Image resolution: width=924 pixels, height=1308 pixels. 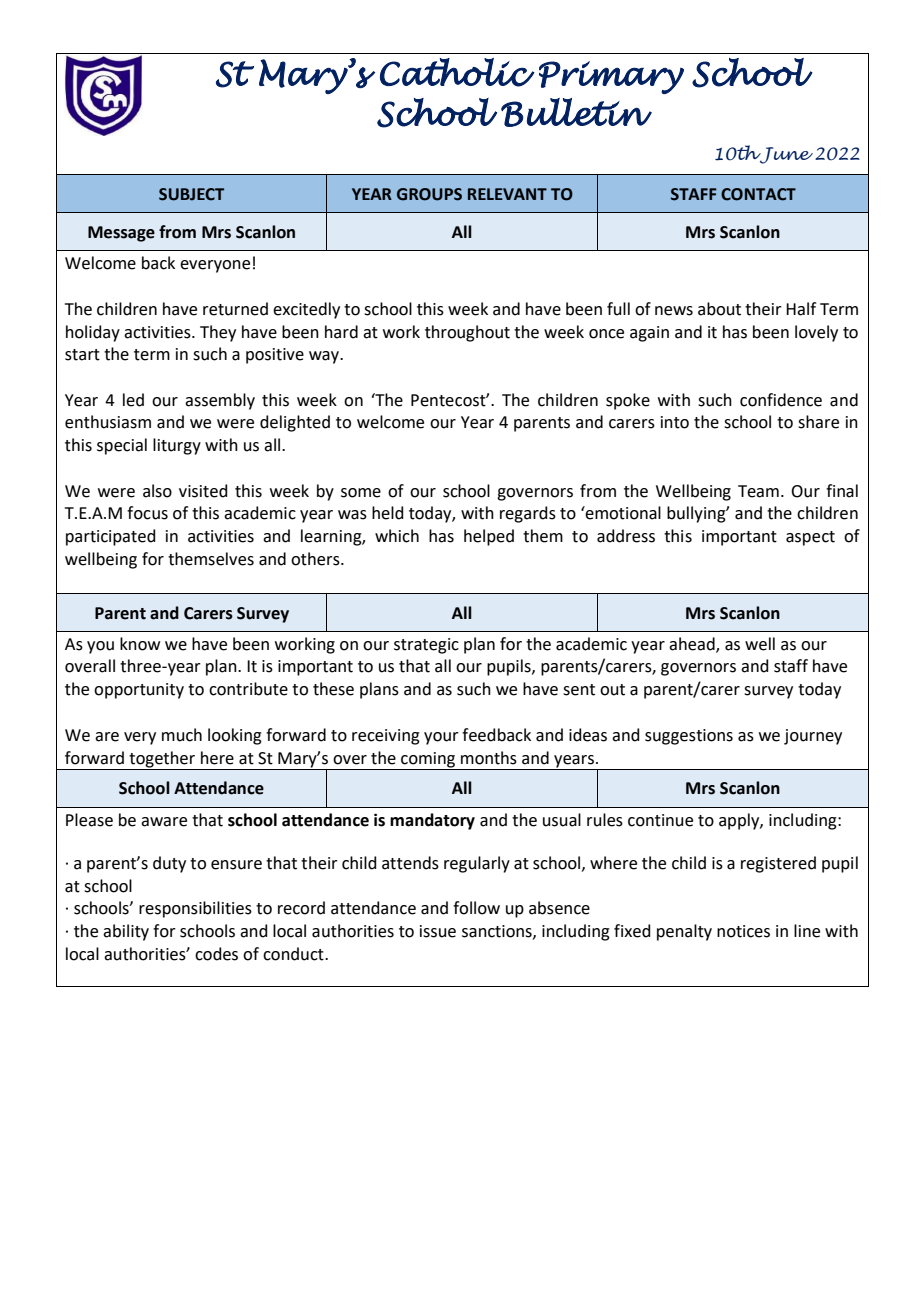 I want to click on GROUPS, so click(x=429, y=194).
